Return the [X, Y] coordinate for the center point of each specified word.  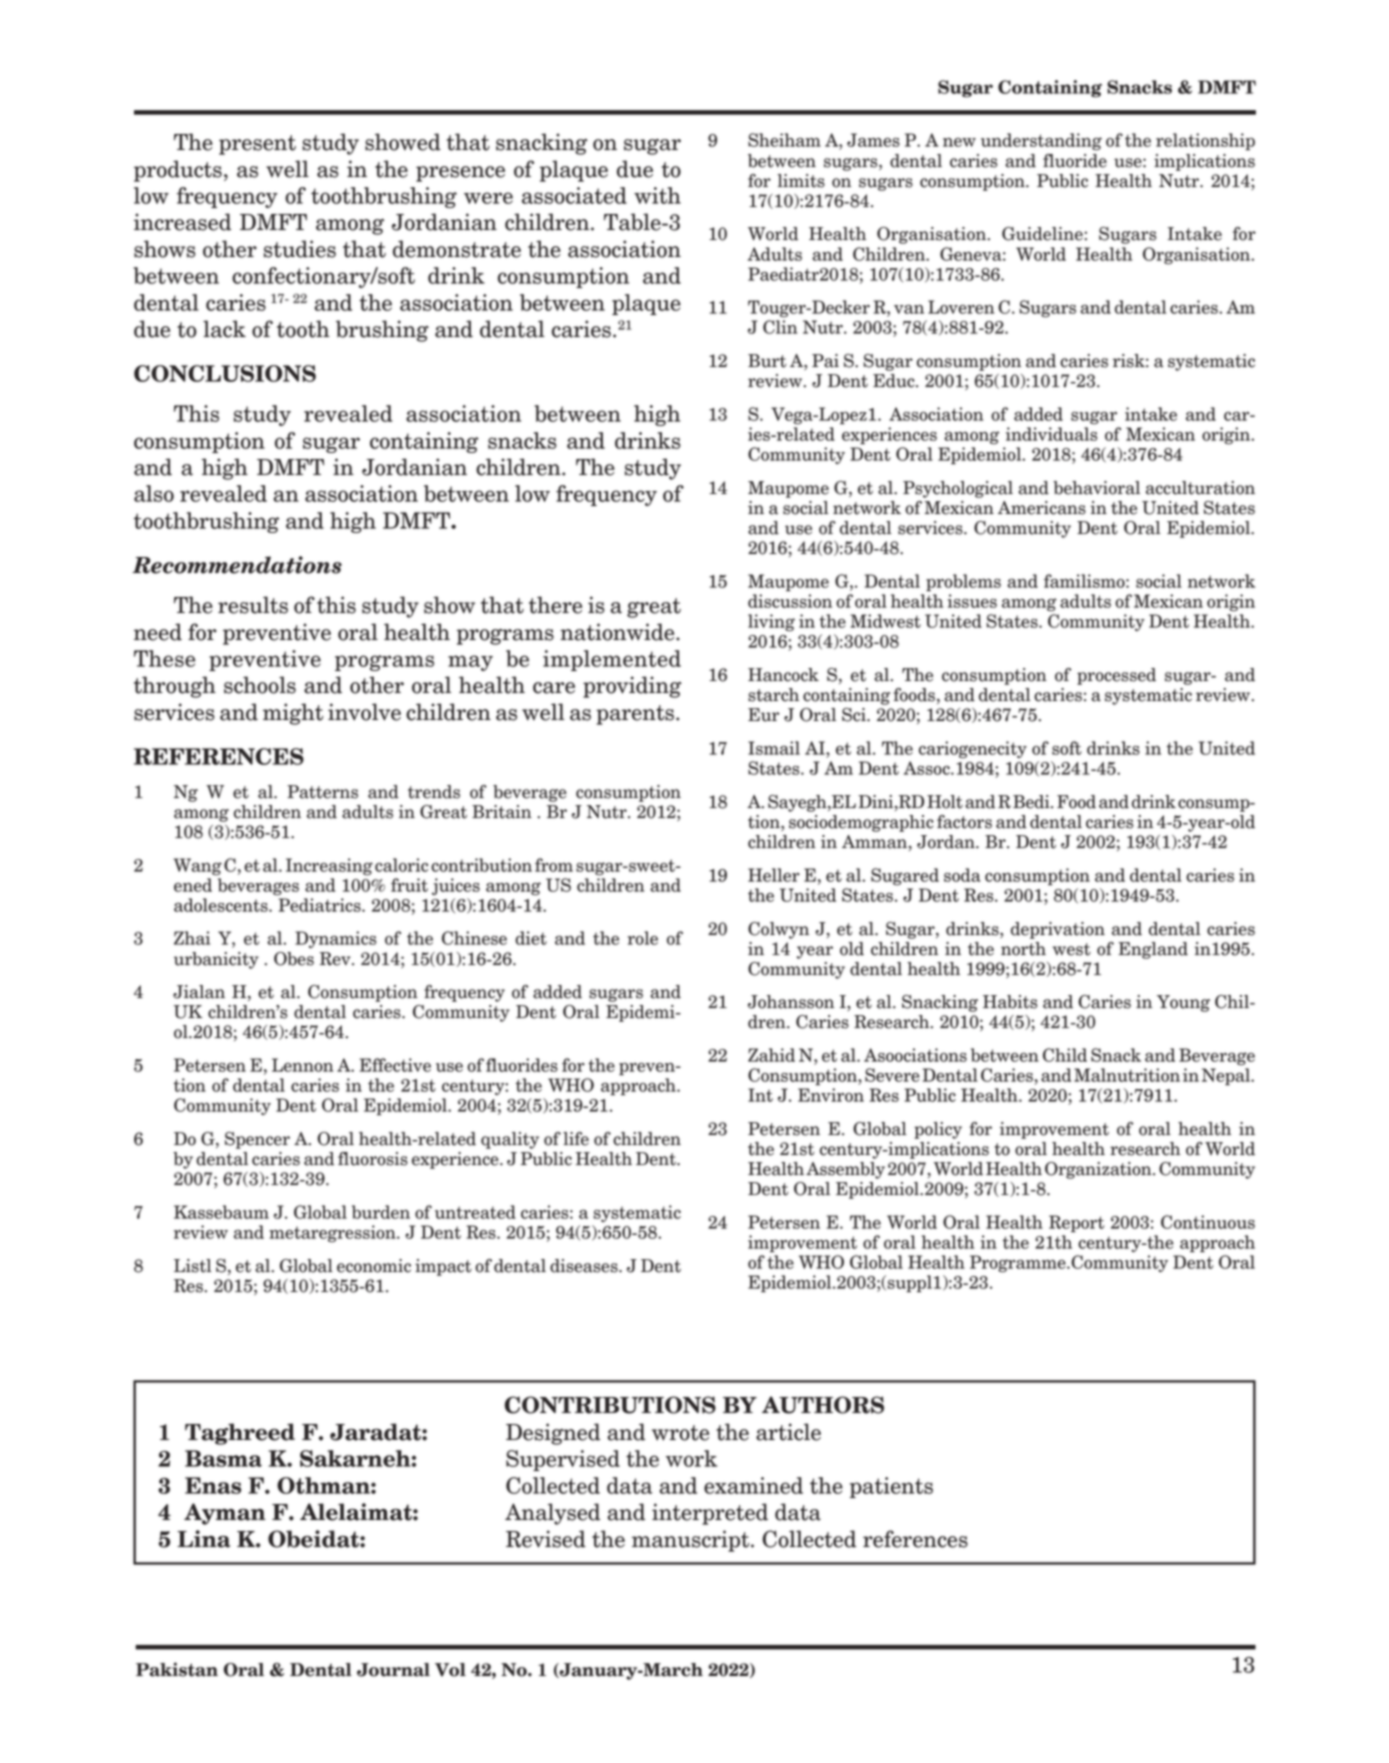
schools [260, 685]
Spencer [257, 1140]
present [257, 145]
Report [1076, 1224]
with [657, 195]
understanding [1041, 142]
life [576, 1139]
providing [632, 687]
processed [1116, 676]
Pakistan [177, 1669]
